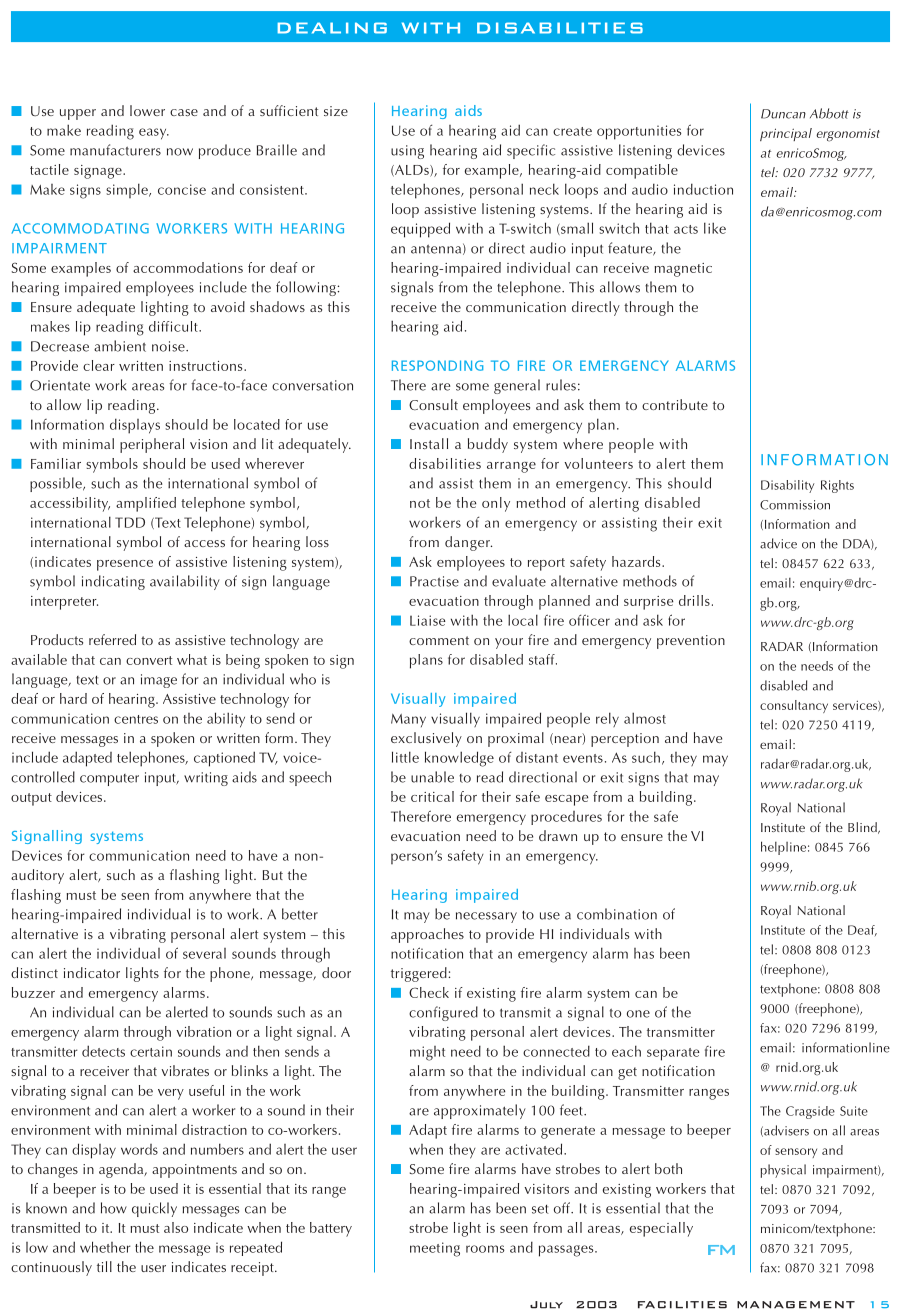  Describe the element at coordinates (115, 150) in the document. I see `manufacturers` at that location.
